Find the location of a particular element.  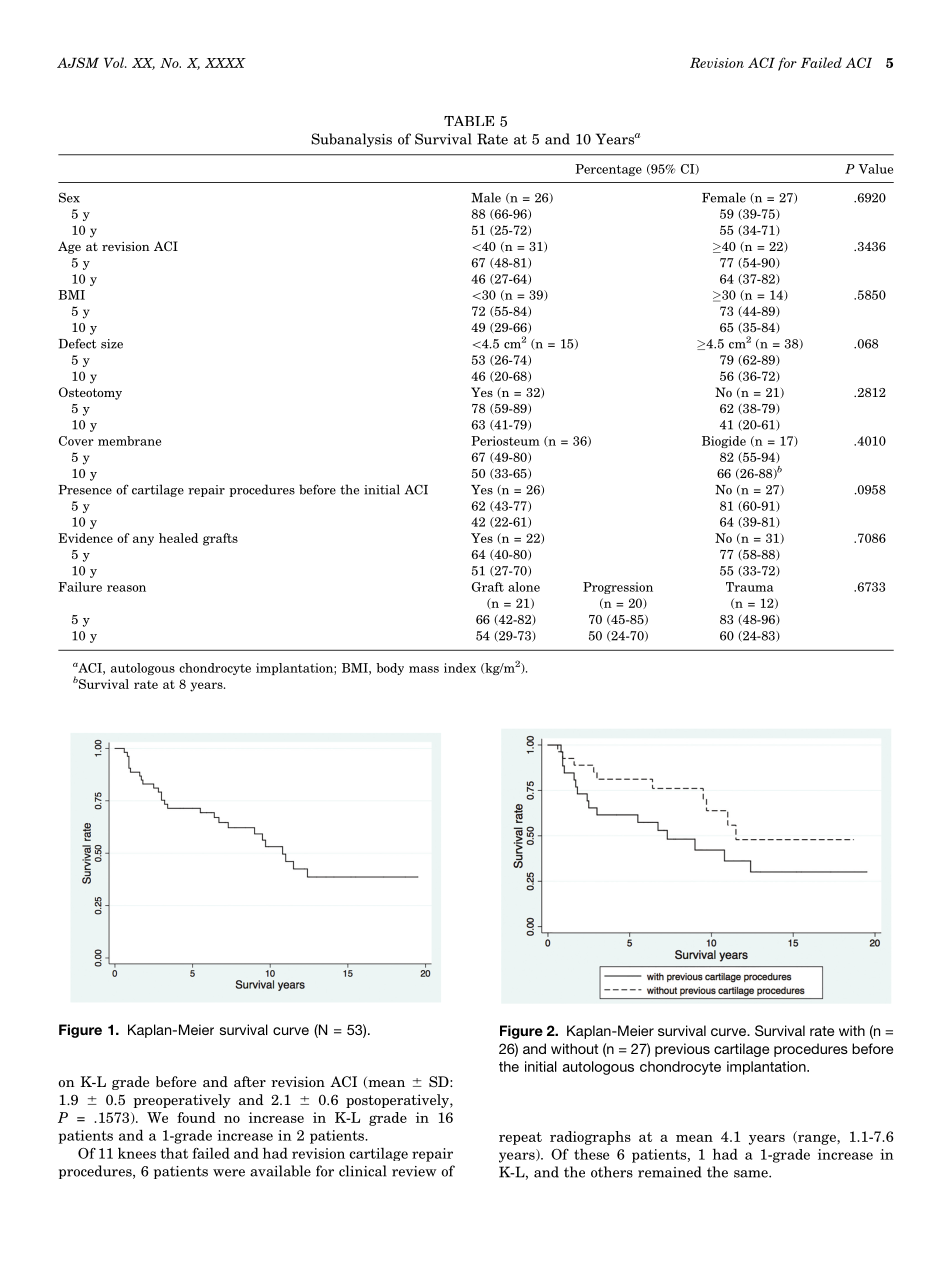

index is located at coordinates (460, 668).
